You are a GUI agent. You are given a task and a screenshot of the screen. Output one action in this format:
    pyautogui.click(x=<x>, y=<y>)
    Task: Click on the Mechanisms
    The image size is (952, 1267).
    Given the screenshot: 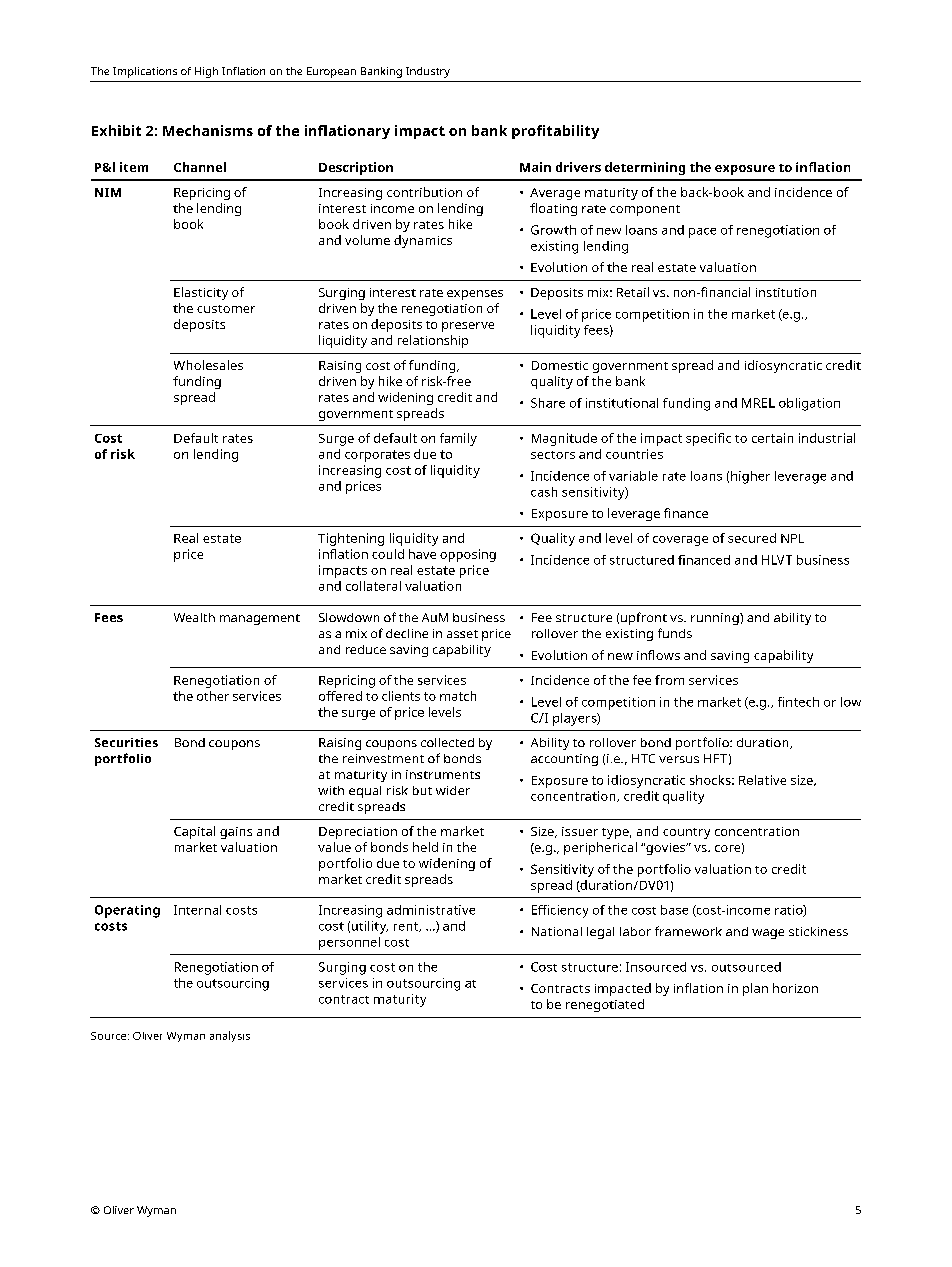 What is the action you would take?
    pyautogui.click(x=208, y=130)
